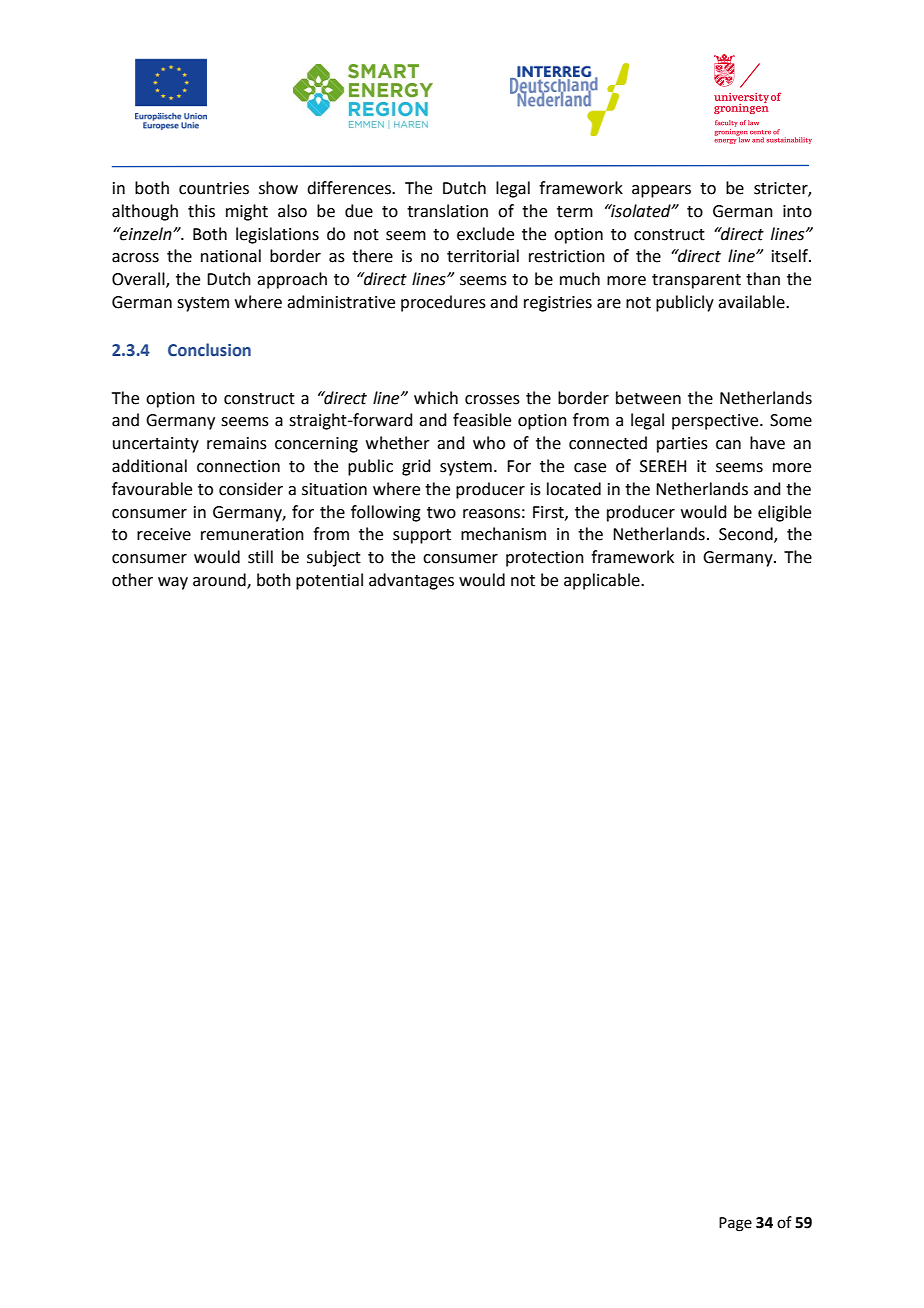 The width and height of the screenshot is (924, 1308). Describe the element at coordinates (132, 580) in the screenshot. I see `other` at that location.
